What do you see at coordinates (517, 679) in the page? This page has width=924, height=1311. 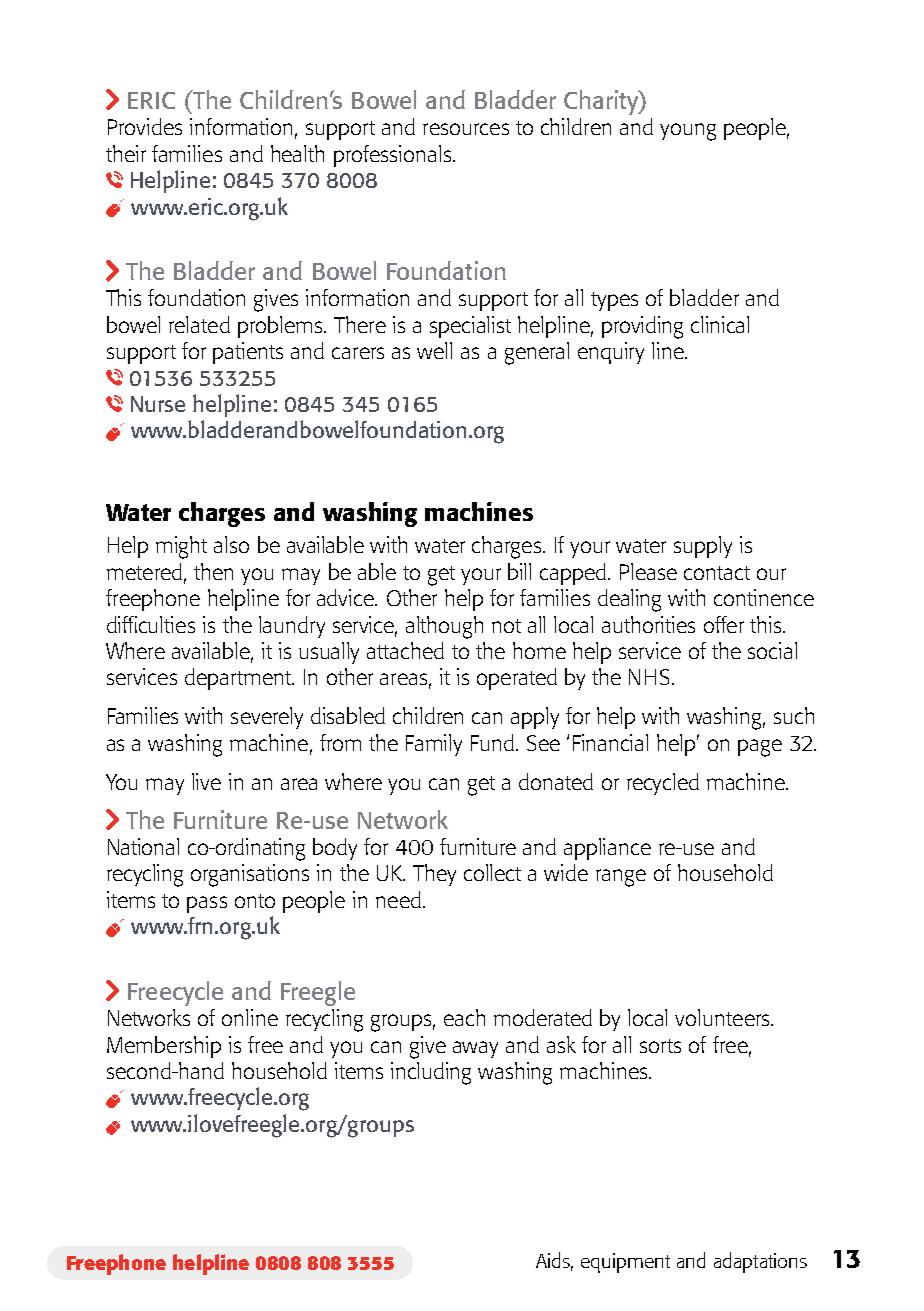 I see `operated` at bounding box center [517, 679].
